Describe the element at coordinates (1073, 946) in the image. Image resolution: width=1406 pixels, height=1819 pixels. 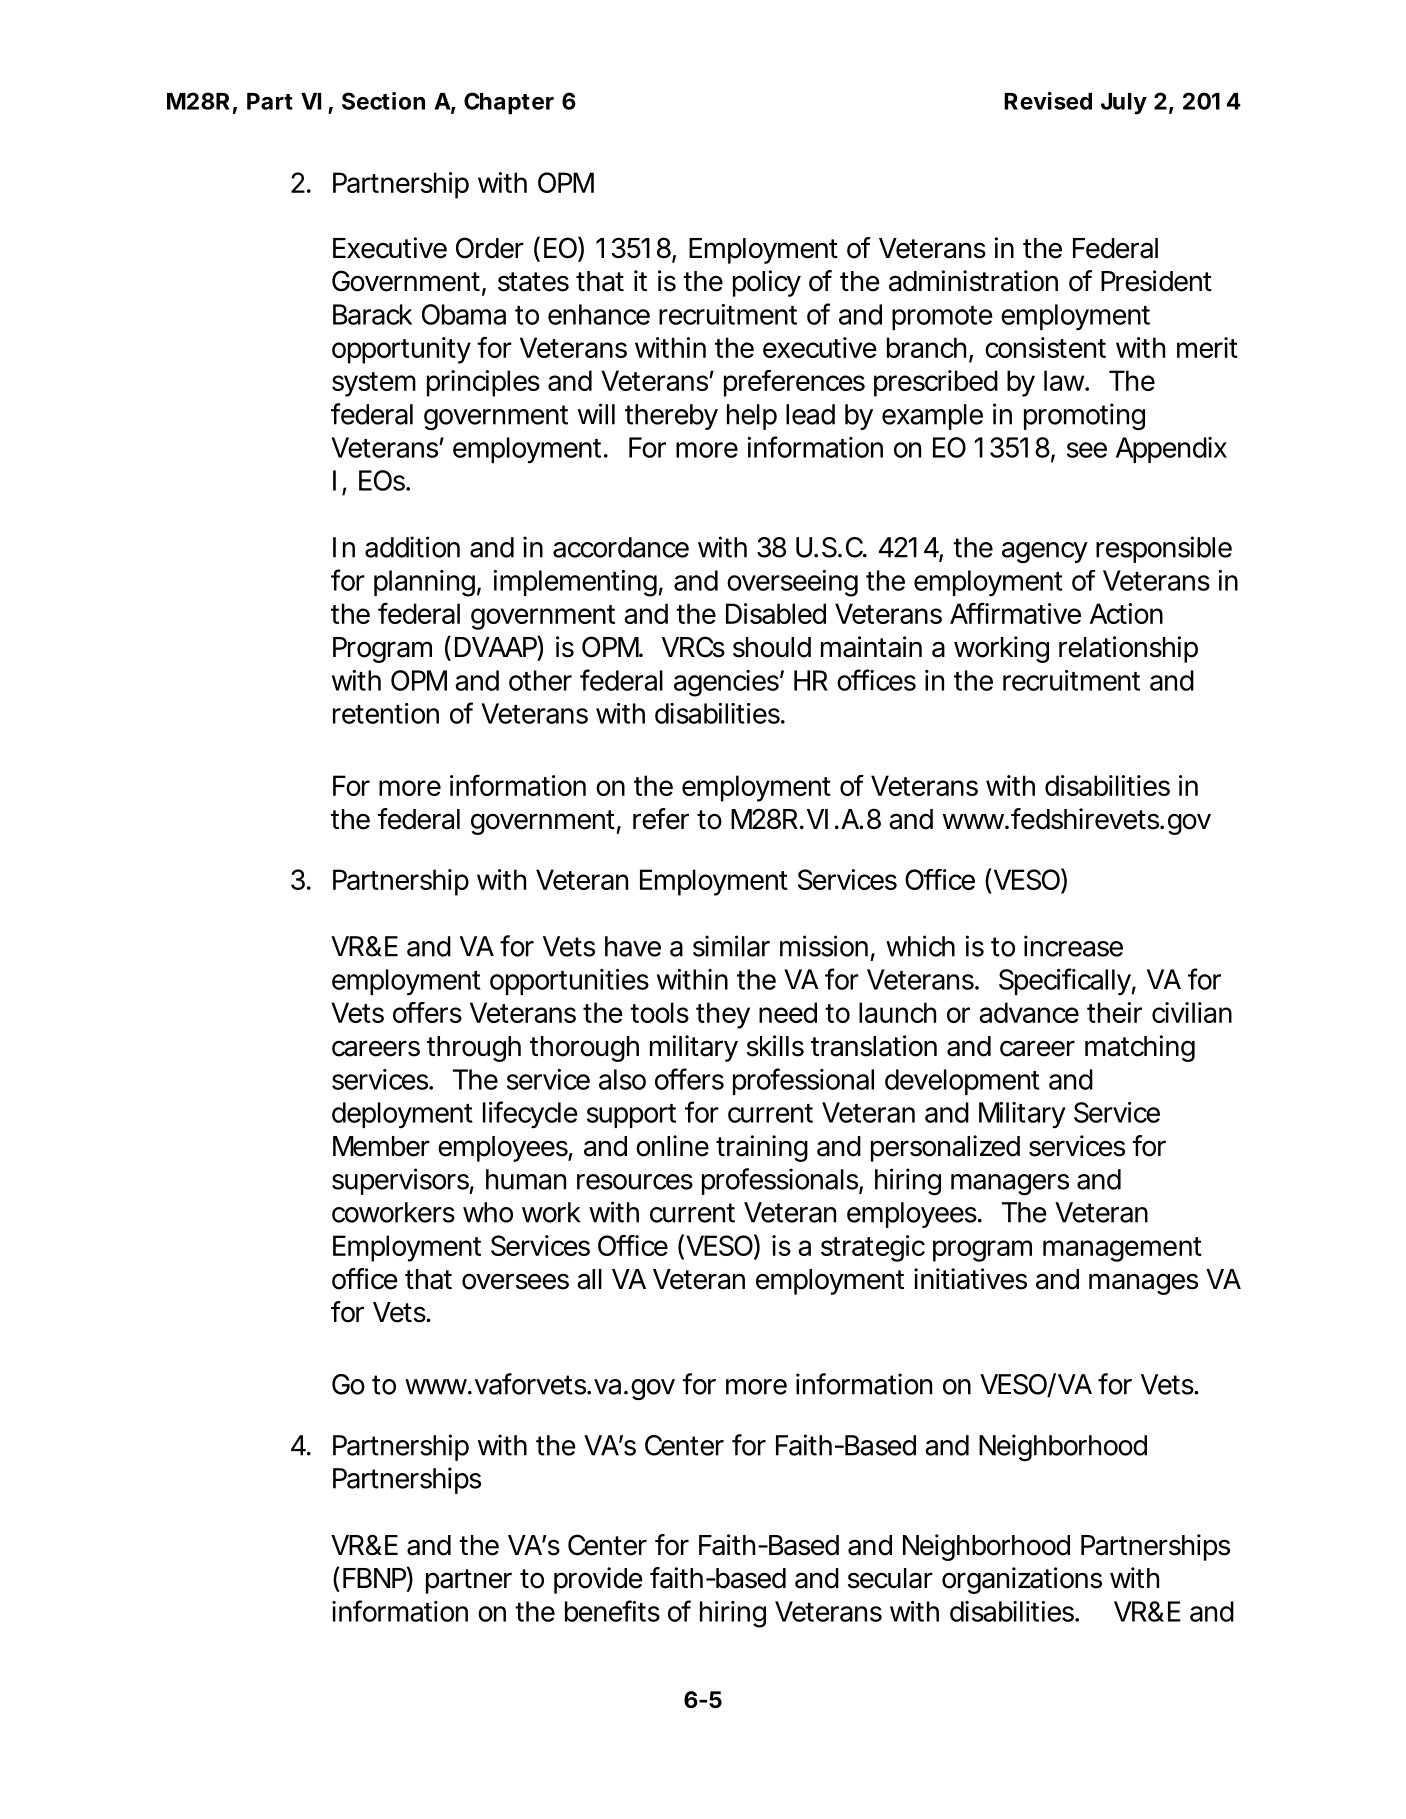
I see `increase` at that location.
